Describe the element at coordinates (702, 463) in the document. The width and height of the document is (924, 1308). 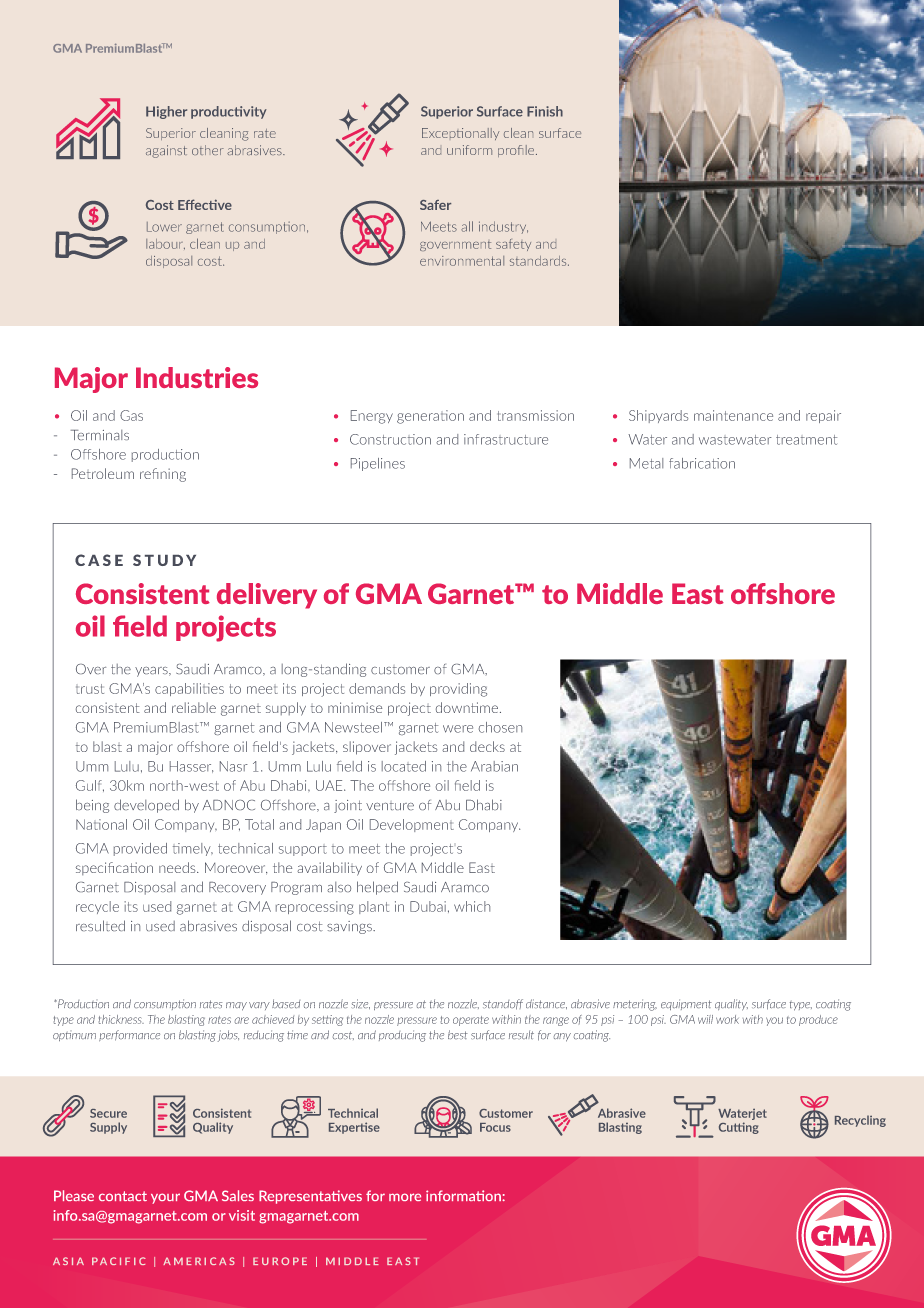
I see `fabrication` at that location.
